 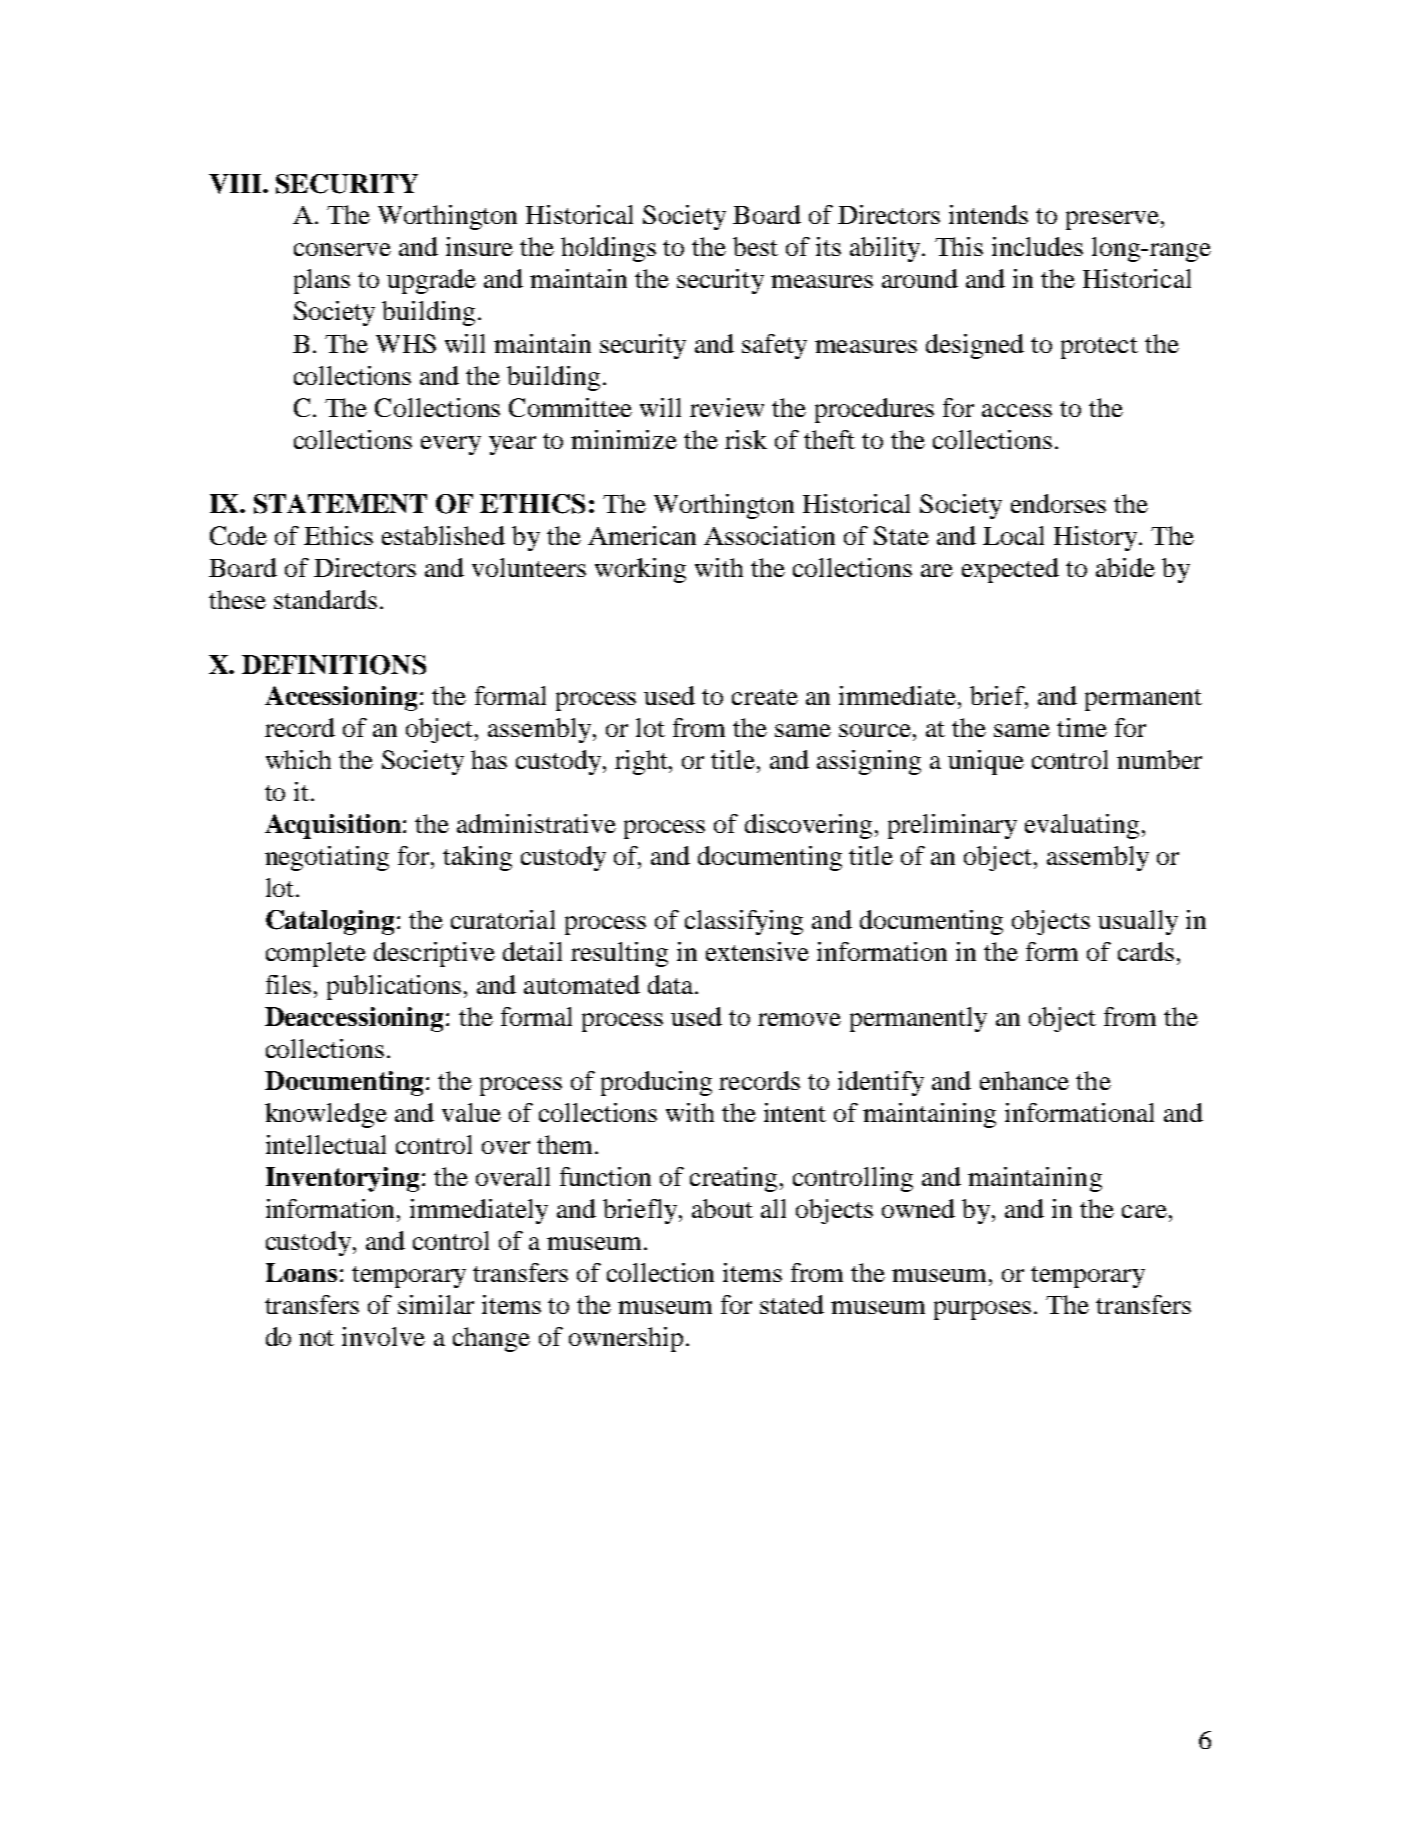 What do you see at coordinates (640, 570) in the image?
I see `working` at bounding box center [640, 570].
